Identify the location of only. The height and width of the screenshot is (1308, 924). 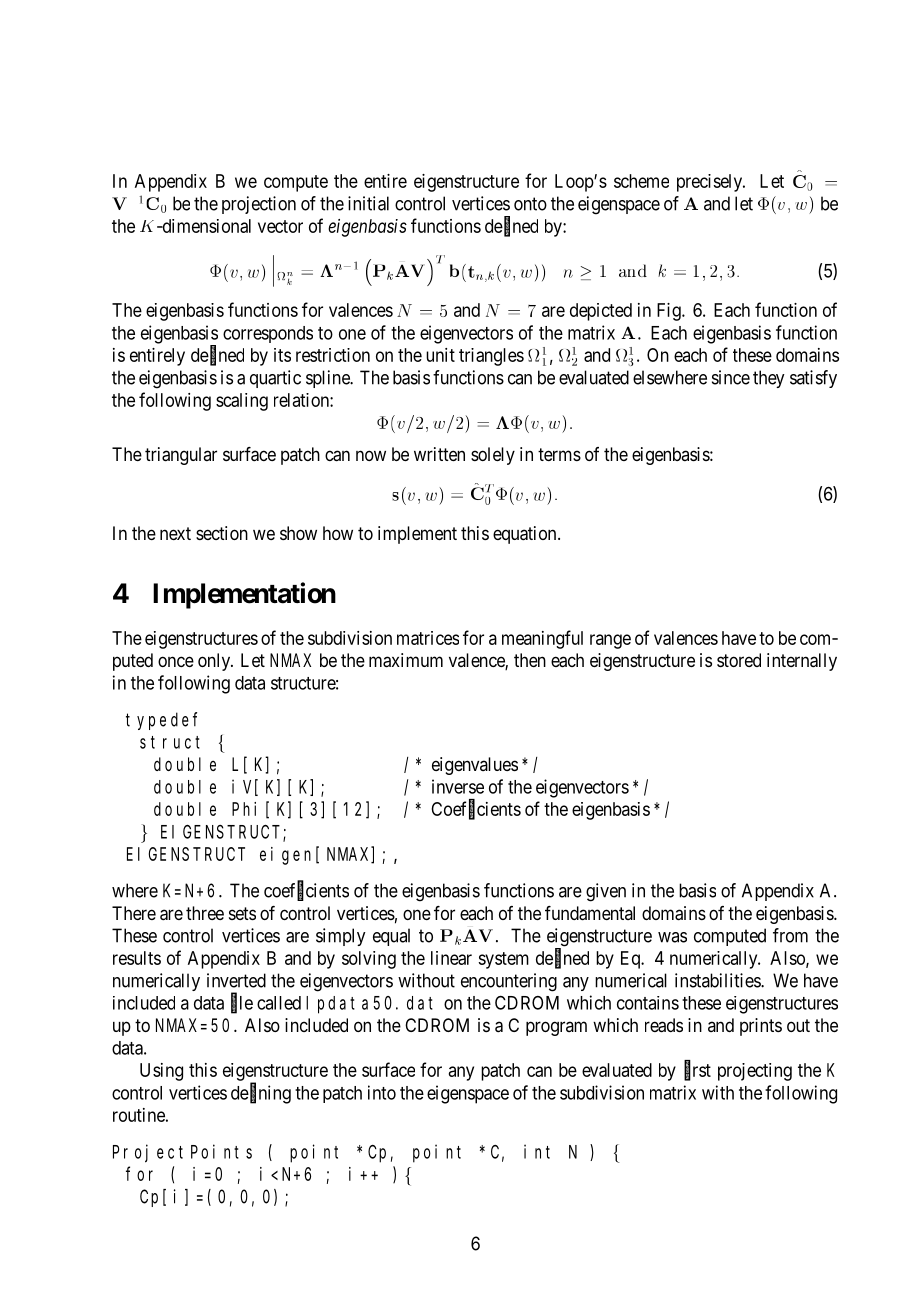
(215, 662).
